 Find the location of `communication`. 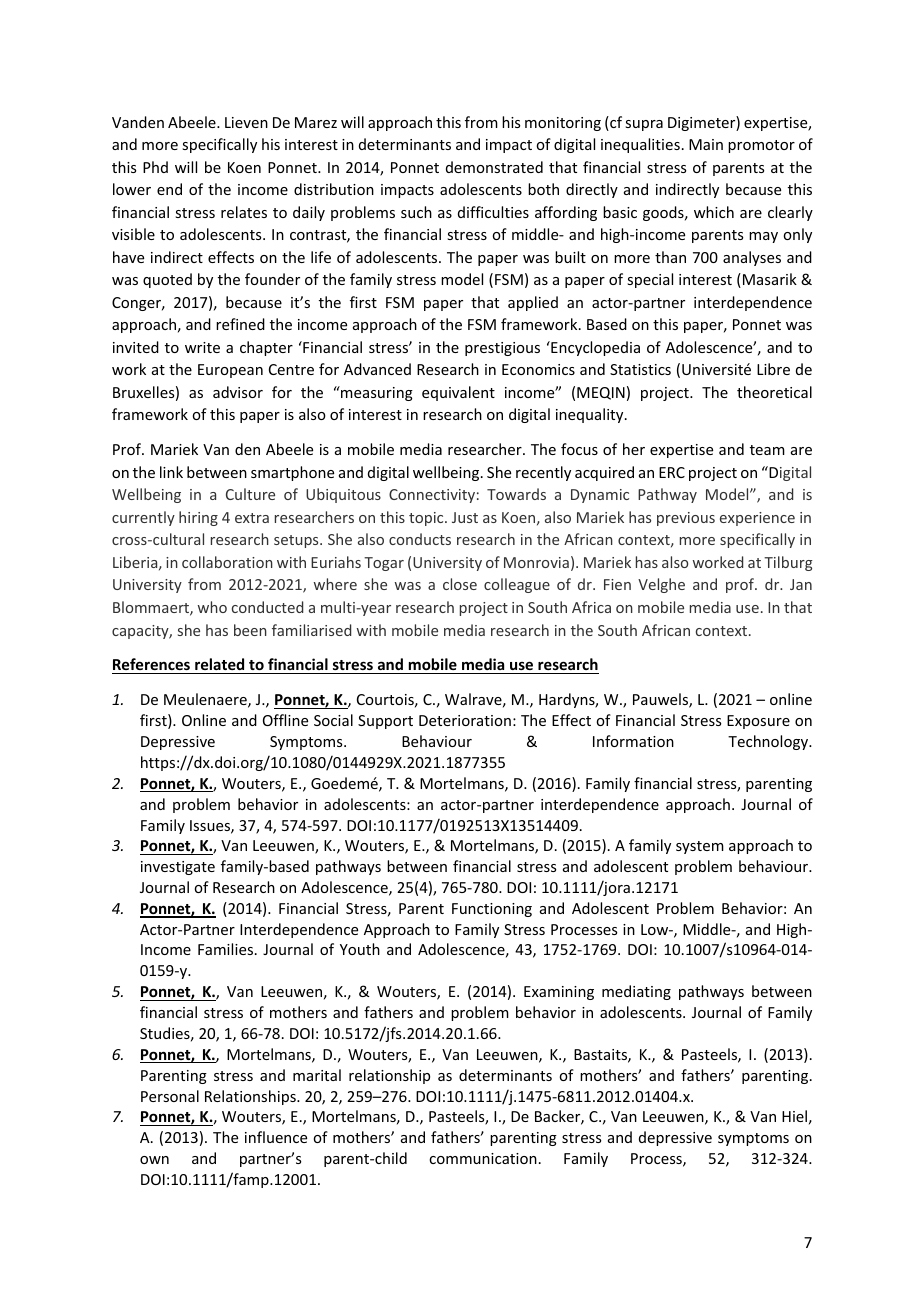

communication is located at coordinates (483, 1158).
